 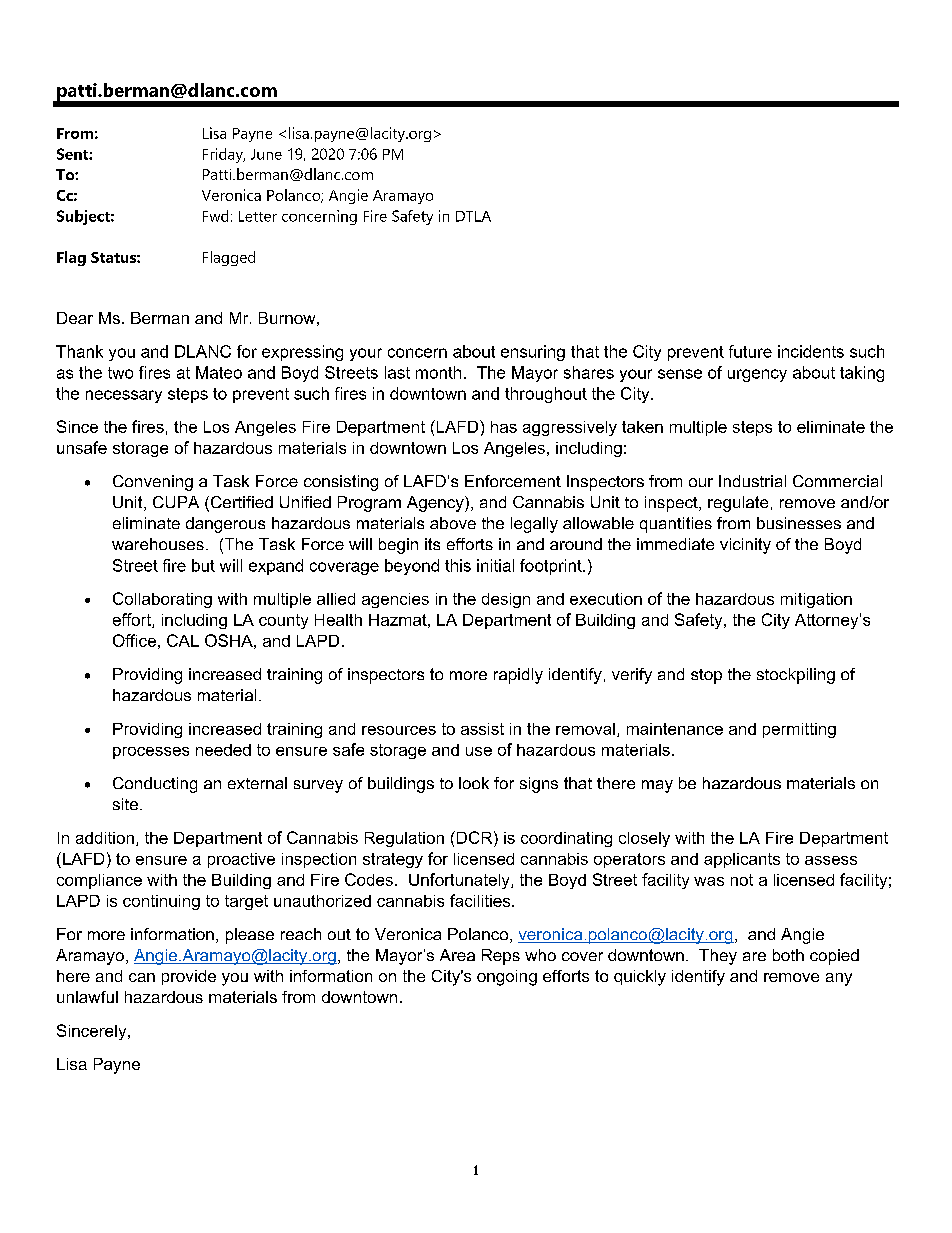 I want to click on this, so click(x=458, y=565).
